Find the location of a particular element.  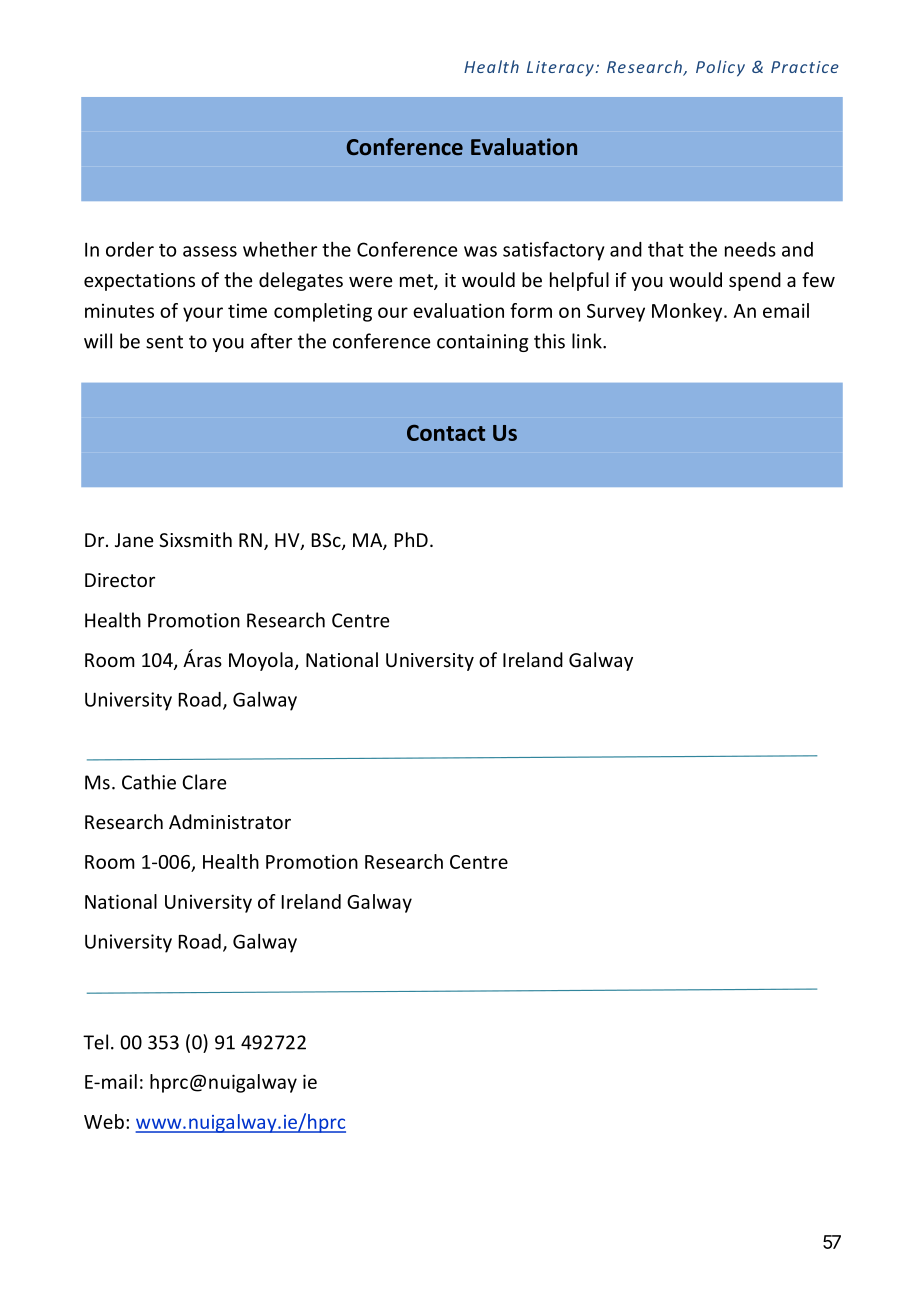

Tel is located at coordinates (95, 1042).
